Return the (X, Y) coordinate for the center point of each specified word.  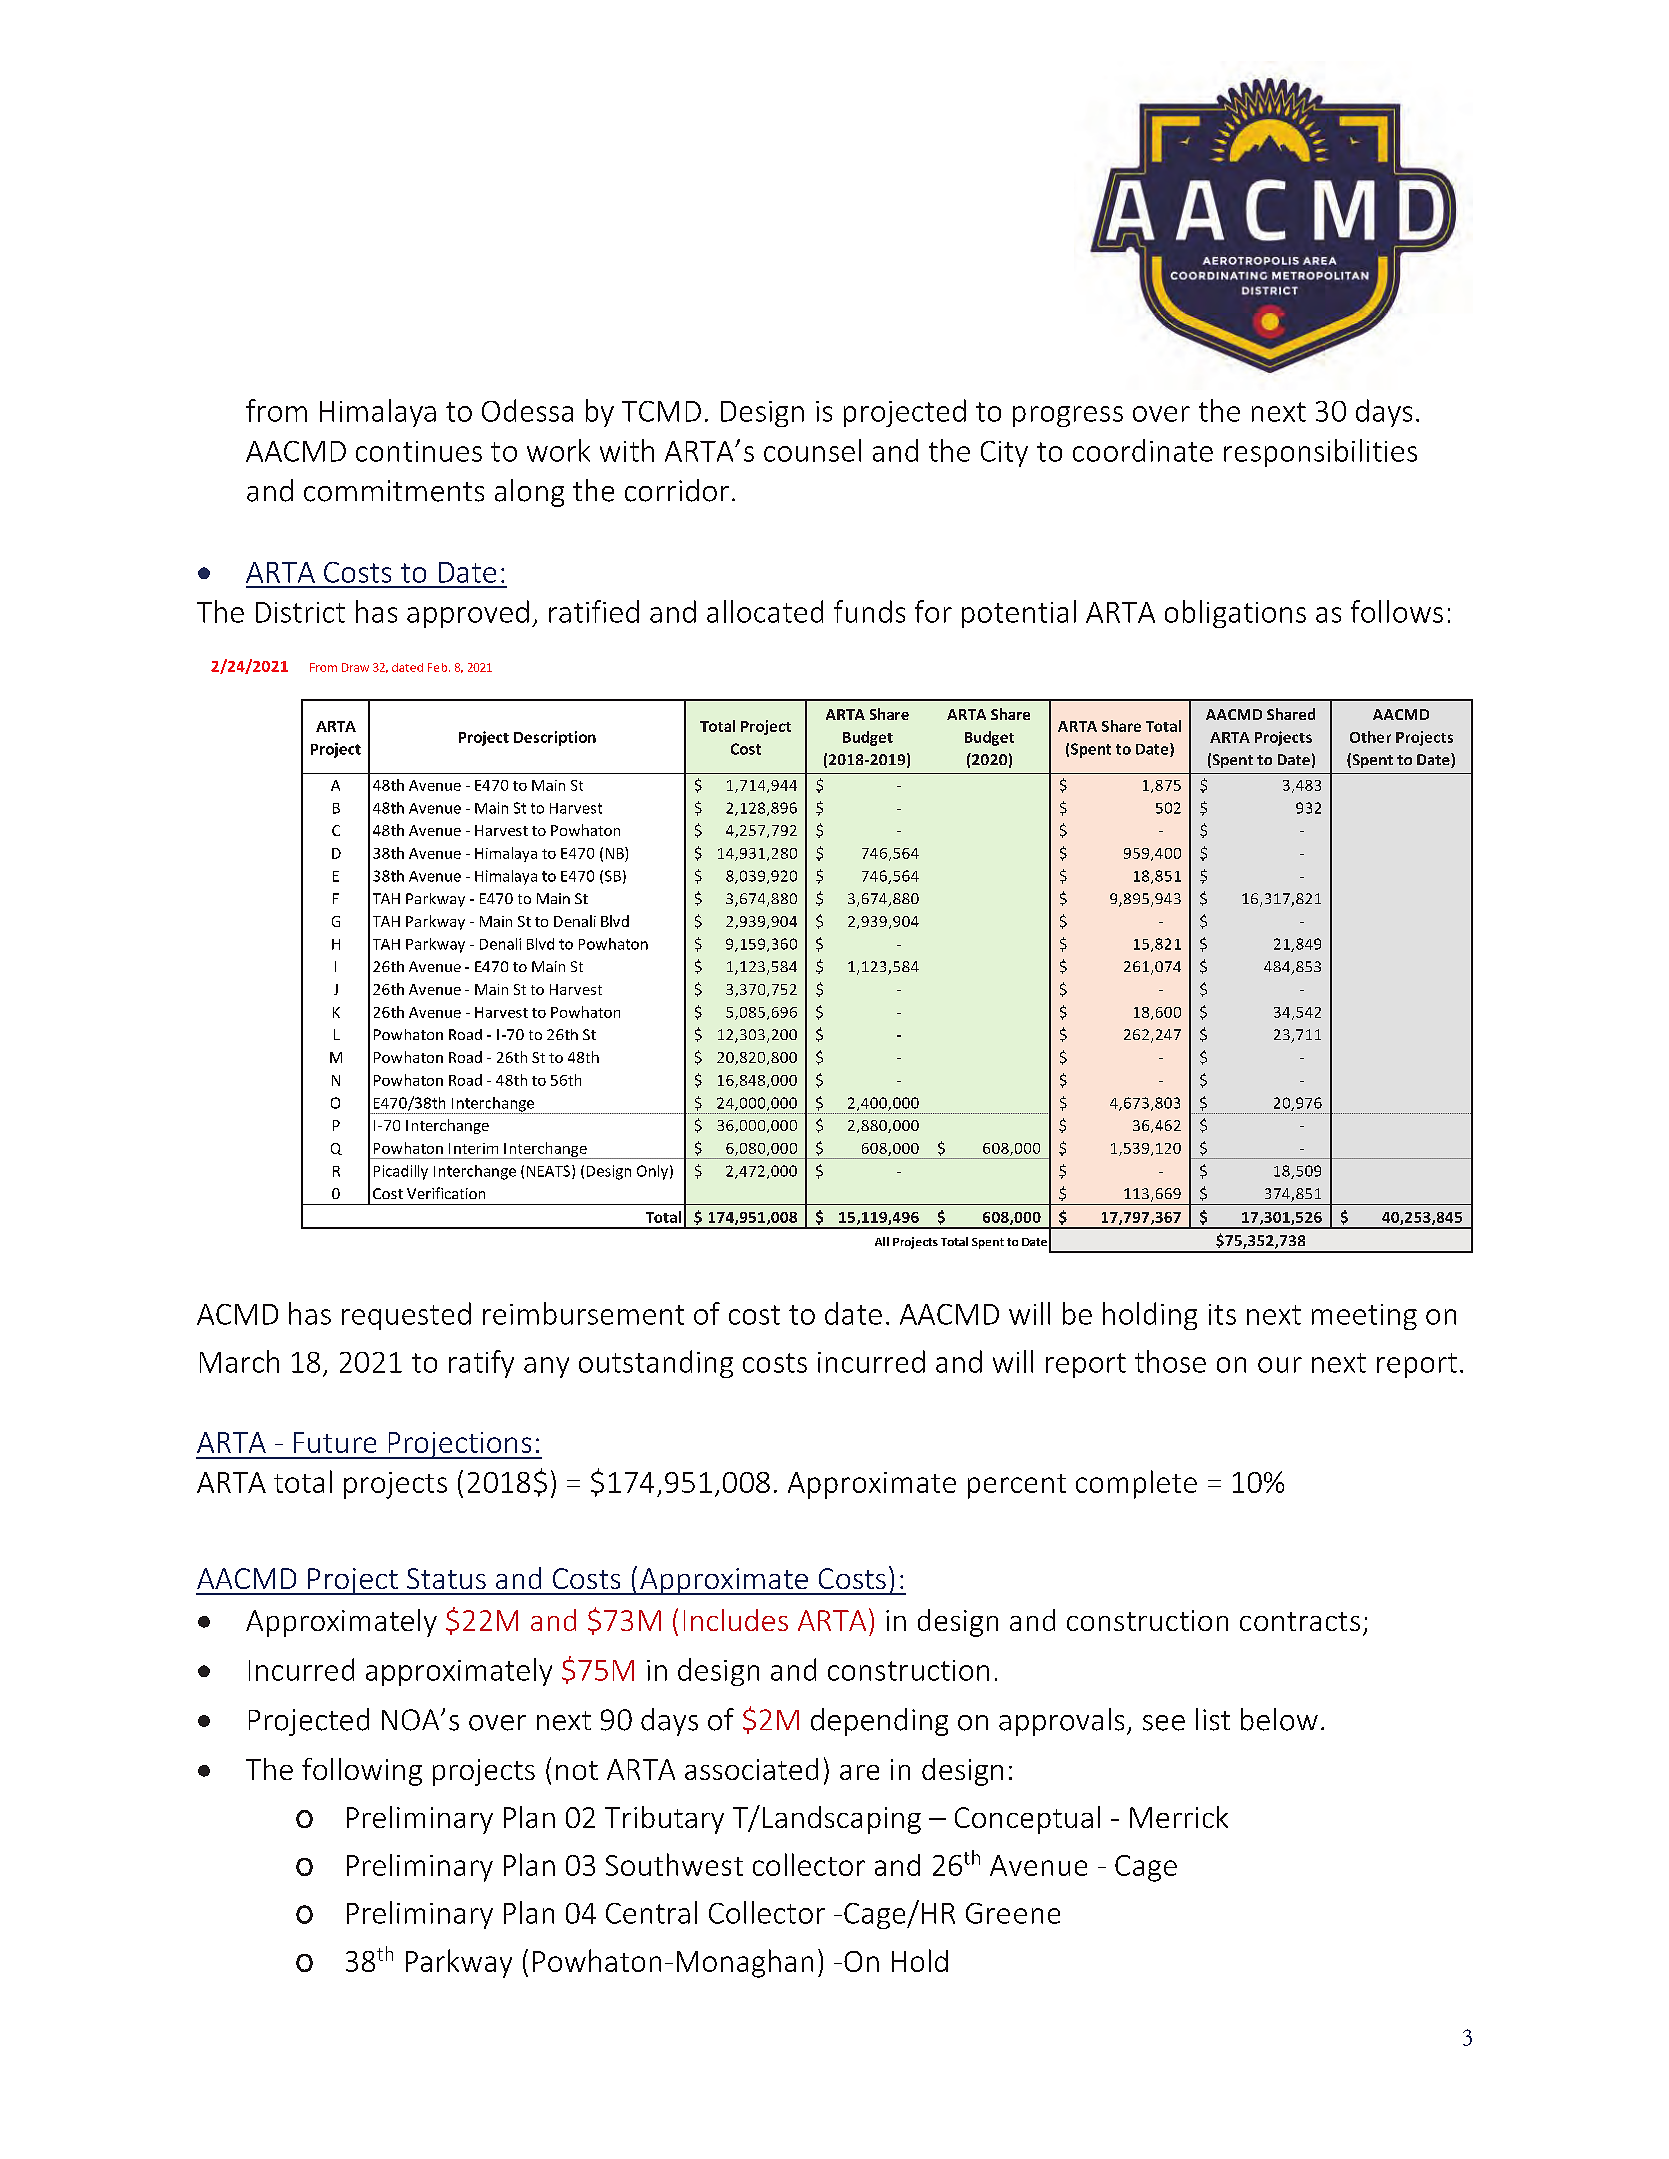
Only (652, 1172)
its (1222, 1314)
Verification (446, 1193)
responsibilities (1320, 453)
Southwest (674, 1864)
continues (419, 451)
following (362, 1772)
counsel (812, 450)
